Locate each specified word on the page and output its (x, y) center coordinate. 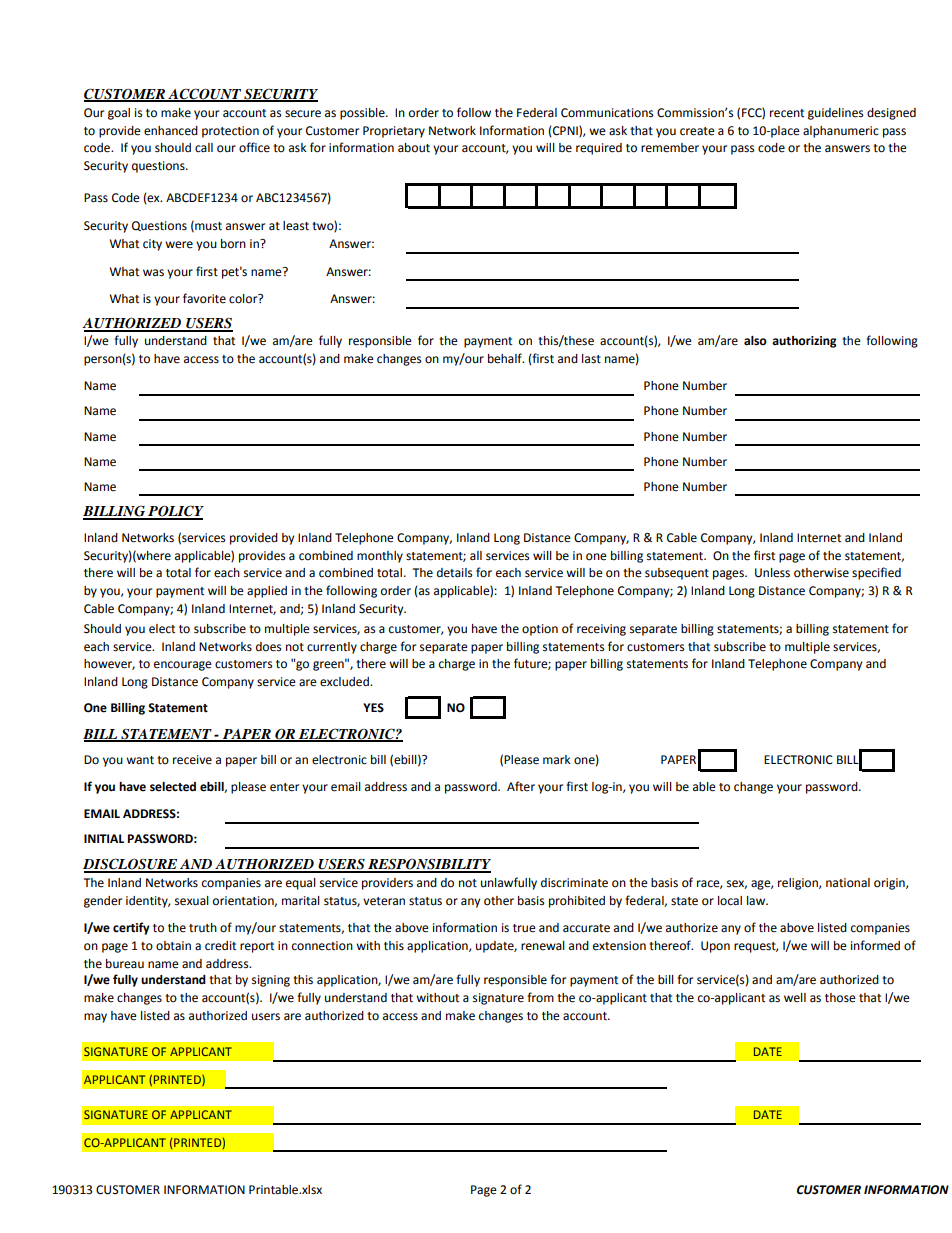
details (454, 573)
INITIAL (104, 838)
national (848, 883)
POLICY (175, 512)
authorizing (804, 342)
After (521, 786)
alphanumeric (841, 132)
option (540, 630)
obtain (173, 946)
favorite (204, 298)
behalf (506, 358)
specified (876, 573)
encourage (183, 666)
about (414, 148)
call (204, 148)
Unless (772, 573)
